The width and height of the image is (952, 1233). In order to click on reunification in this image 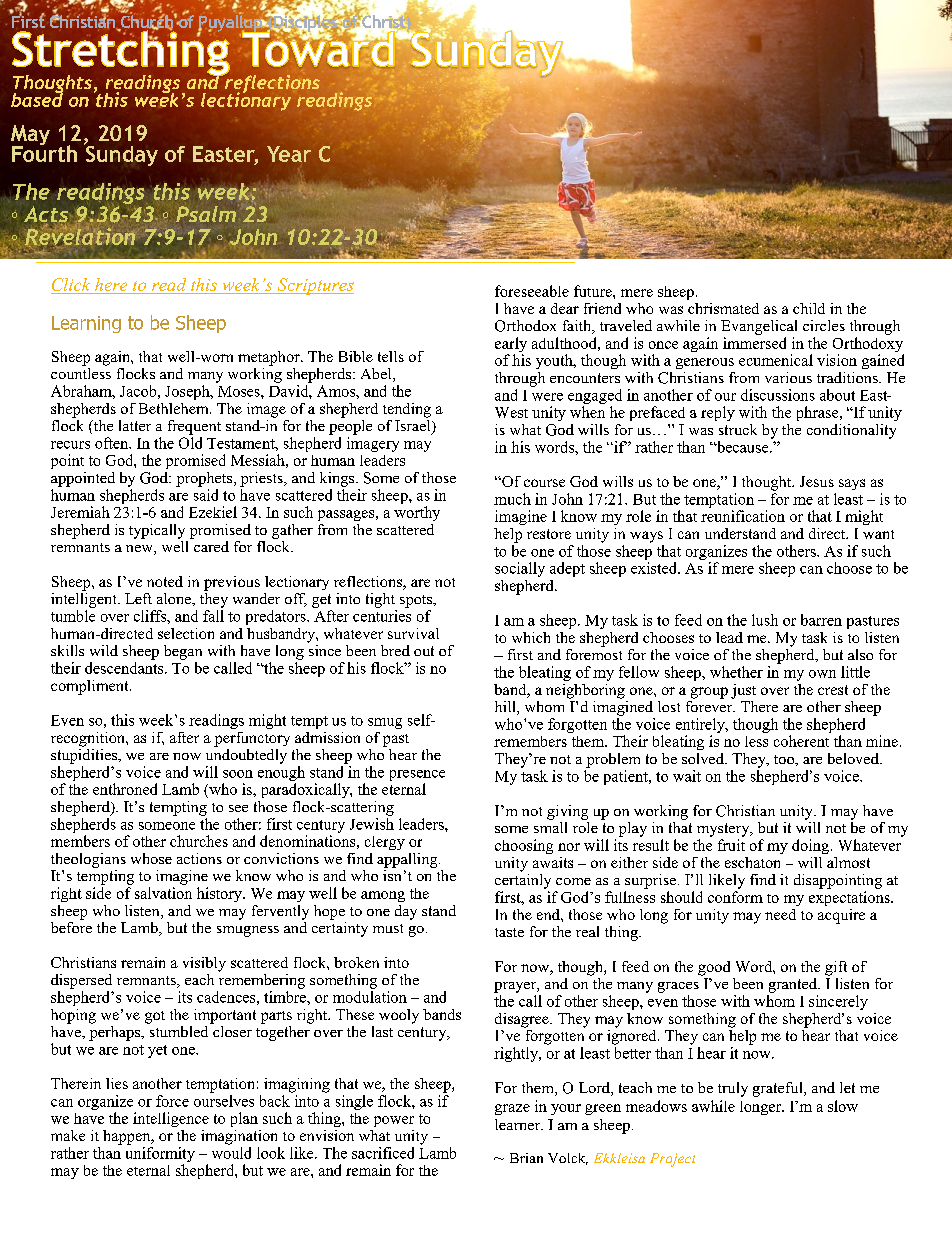, I will do `click(743, 516)`.
